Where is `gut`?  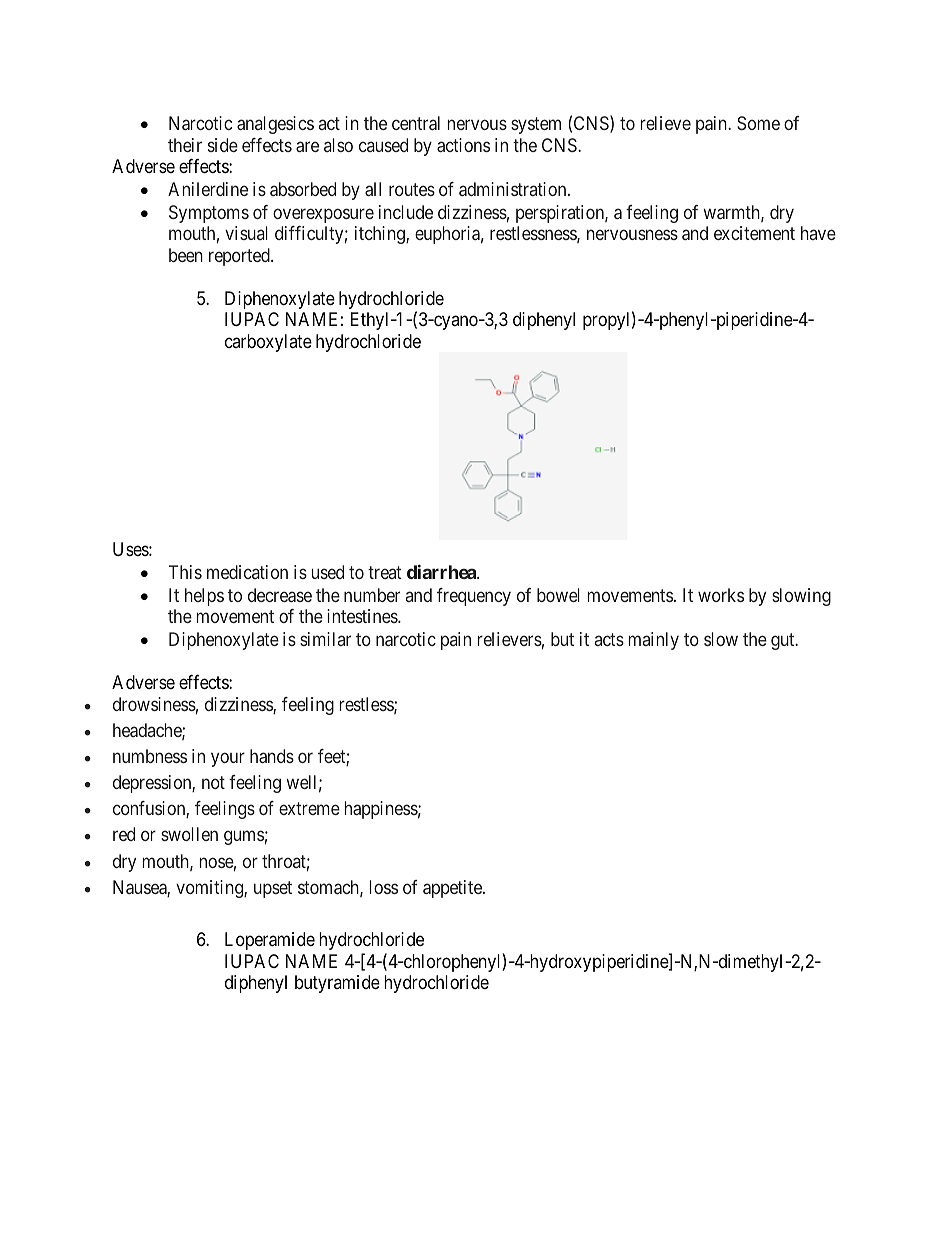 gut is located at coordinates (784, 641).
